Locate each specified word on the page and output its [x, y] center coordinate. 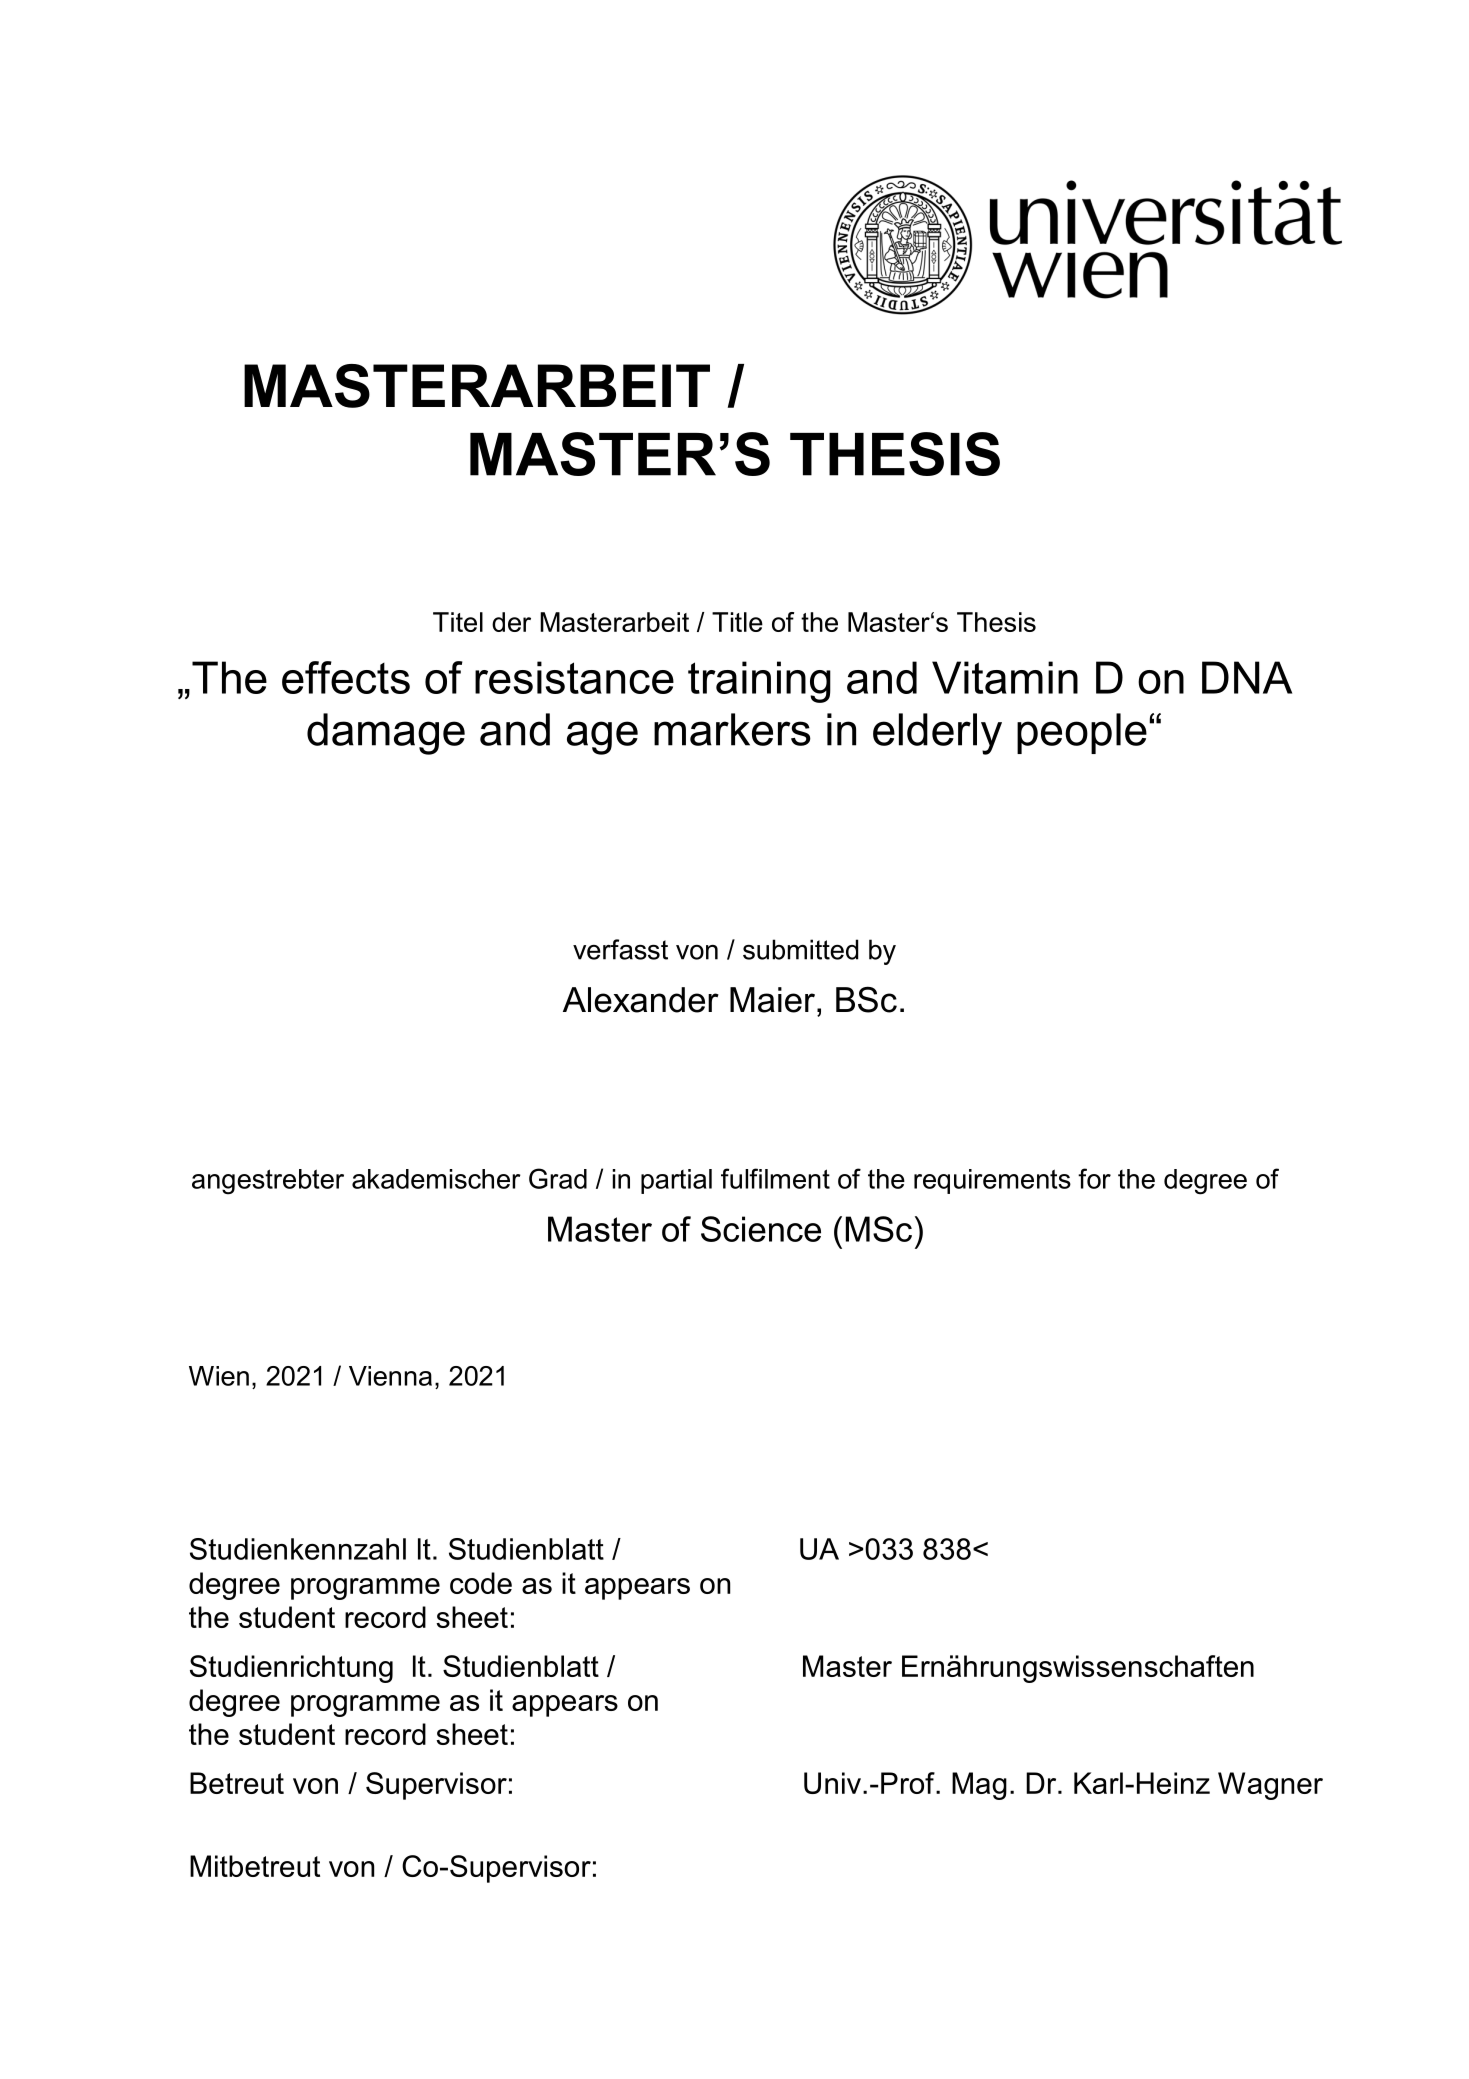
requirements [992, 1181]
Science [761, 1229]
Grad [558, 1178]
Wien [219, 1376]
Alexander [641, 1000]
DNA [1247, 677]
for [1094, 1178]
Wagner [1270, 1786]
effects [346, 677]
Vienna [390, 1376]
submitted [800, 949]
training [759, 682]
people [1082, 733]
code [481, 1583]
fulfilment [775, 1178]
